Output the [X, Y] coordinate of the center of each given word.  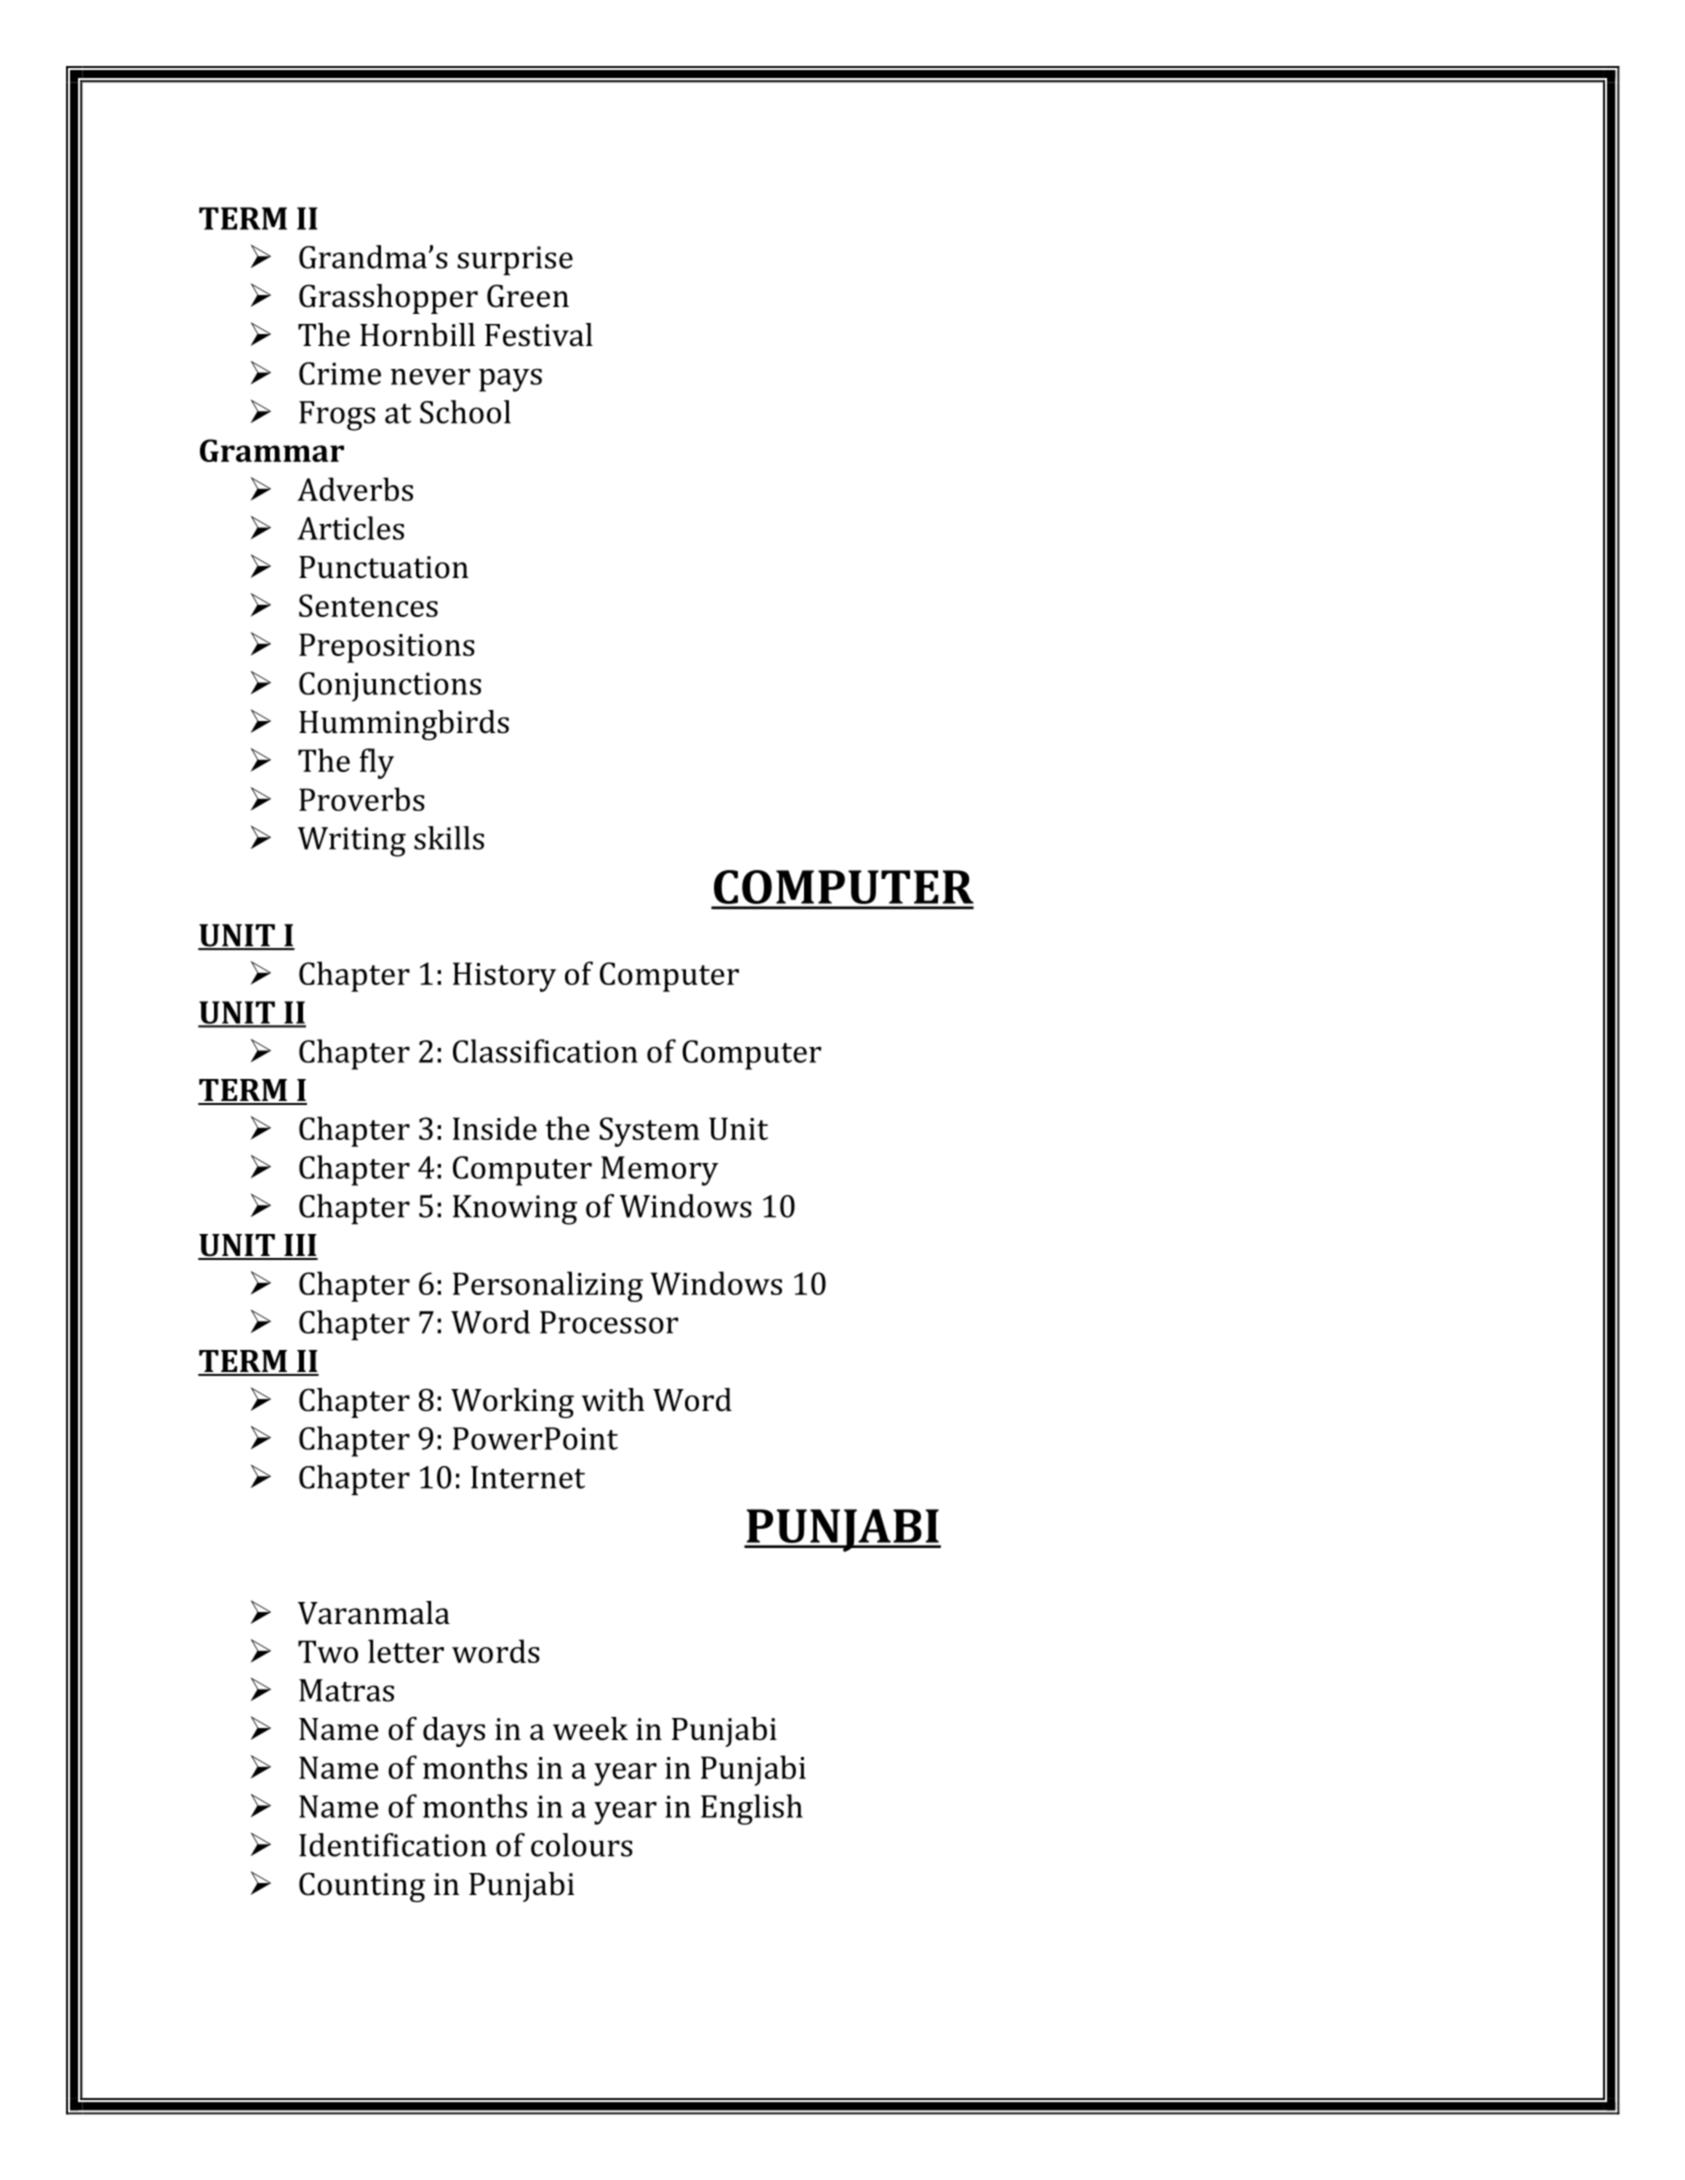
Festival [539, 335]
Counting [362, 1887]
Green [528, 296]
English [752, 1809]
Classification [545, 1051]
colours [582, 1845]
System [650, 1132]
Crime [340, 373]
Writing [352, 842]
